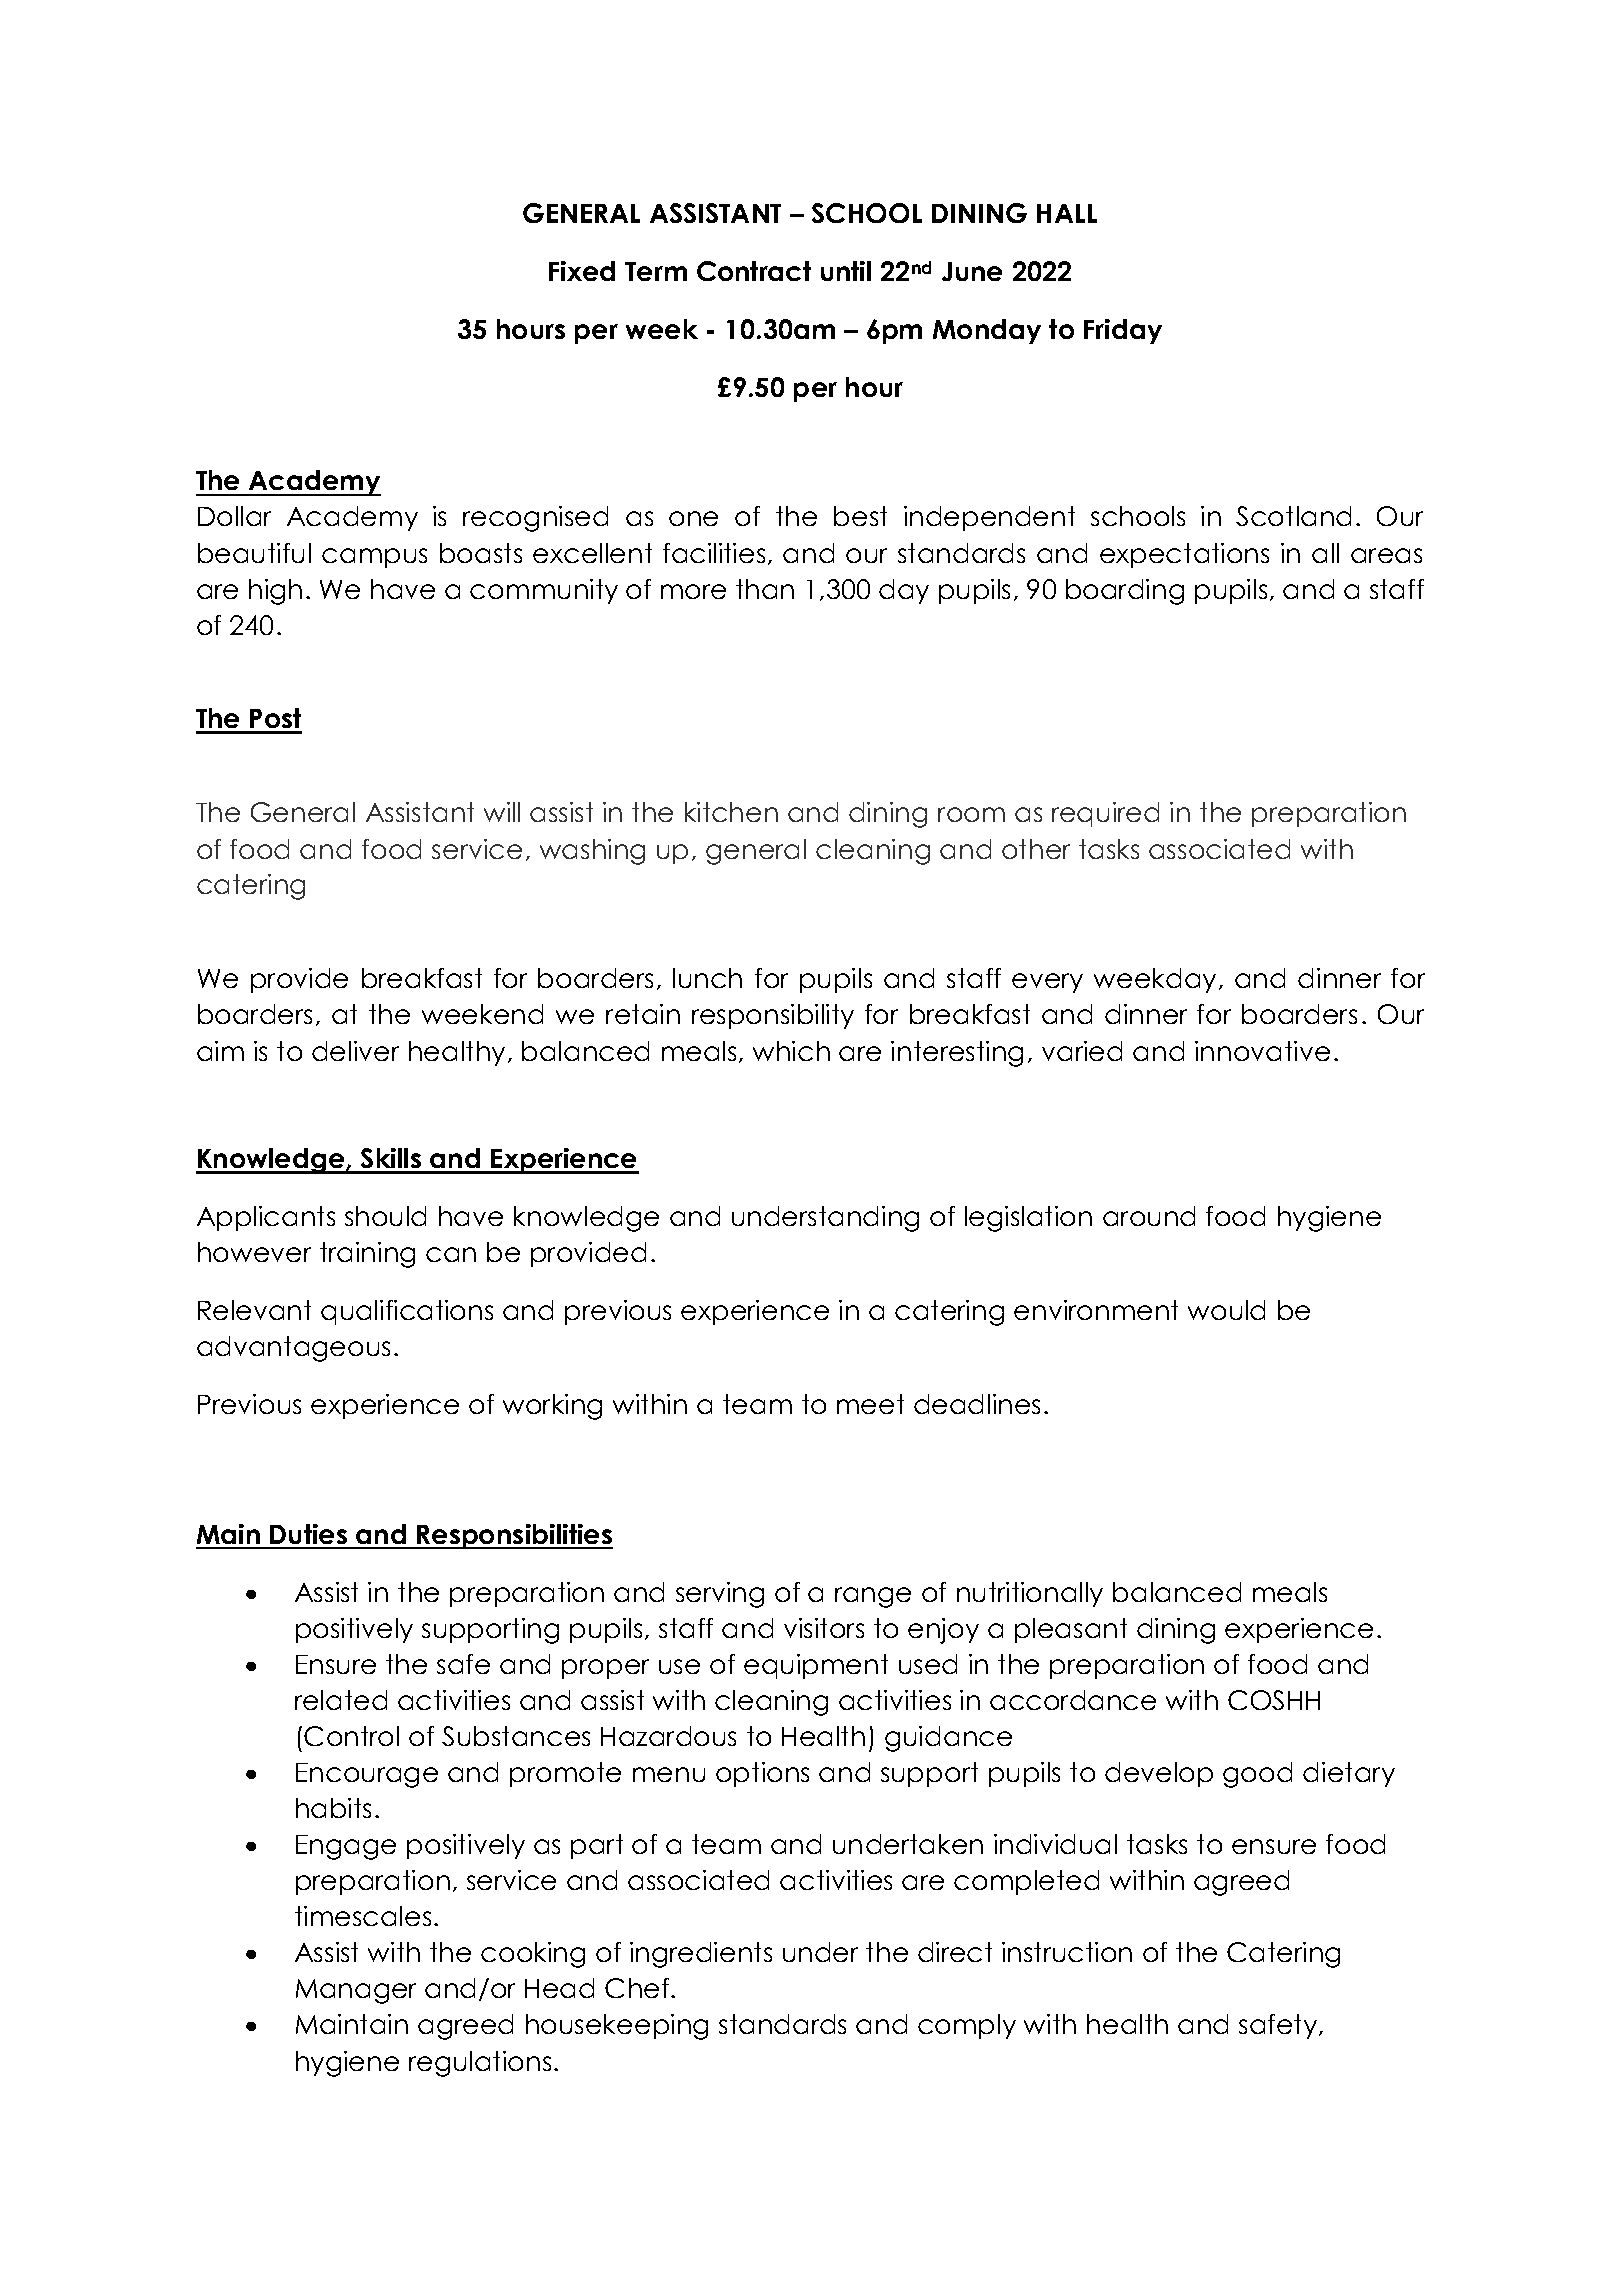 The height and width of the page is (2293, 1621). Describe the element at coordinates (701, 1955) in the page. I see `ingredients` at that location.
